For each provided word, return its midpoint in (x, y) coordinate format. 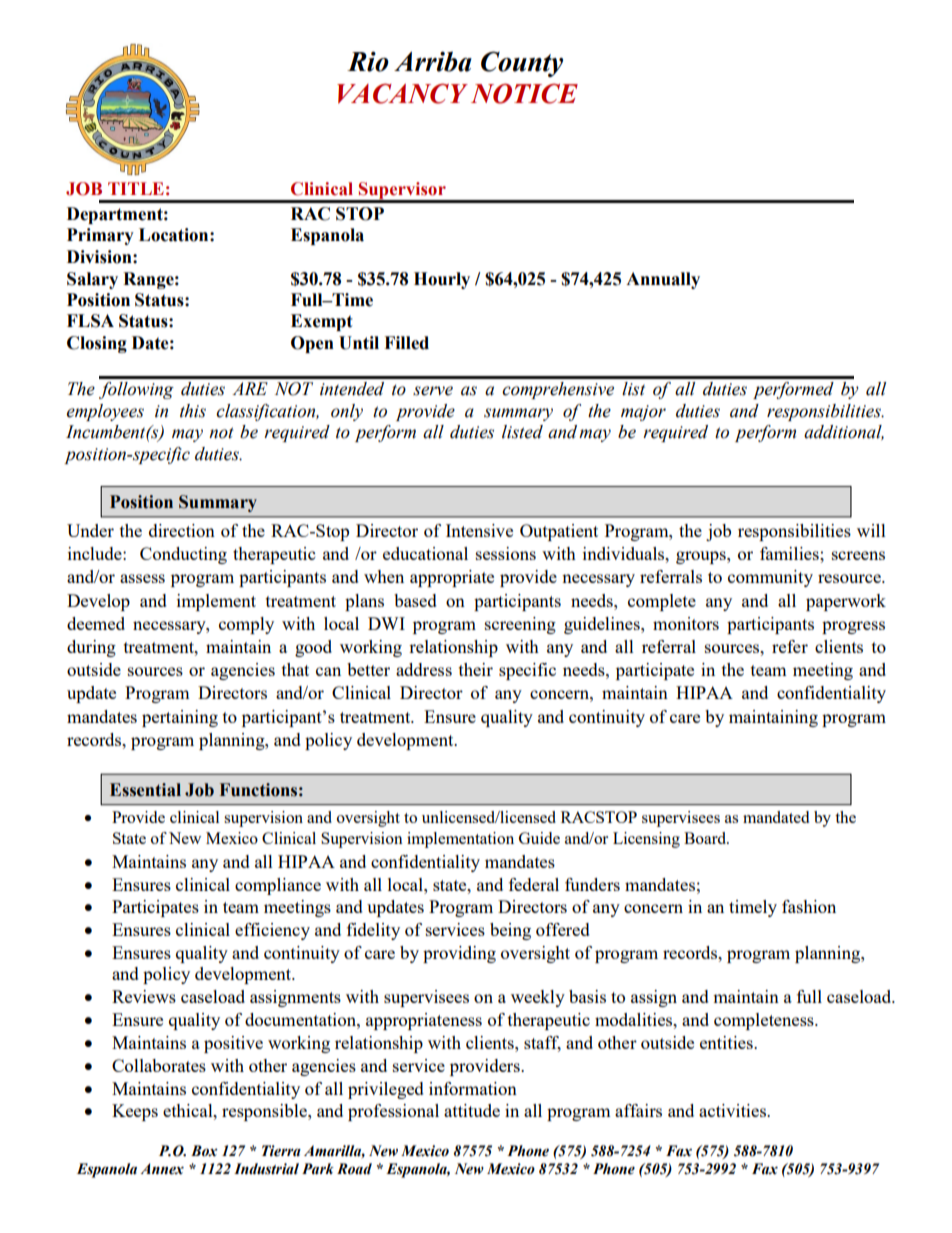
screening (520, 625)
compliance (278, 886)
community (770, 578)
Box (204, 1151)
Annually (663, 280)
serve (433, 391)
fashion (809, 906)
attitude (472, 1110)
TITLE (136, 188)
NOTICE (524, 93)
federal (534, 884)
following (136, 390)
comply (246, 625)
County (522, 64)
